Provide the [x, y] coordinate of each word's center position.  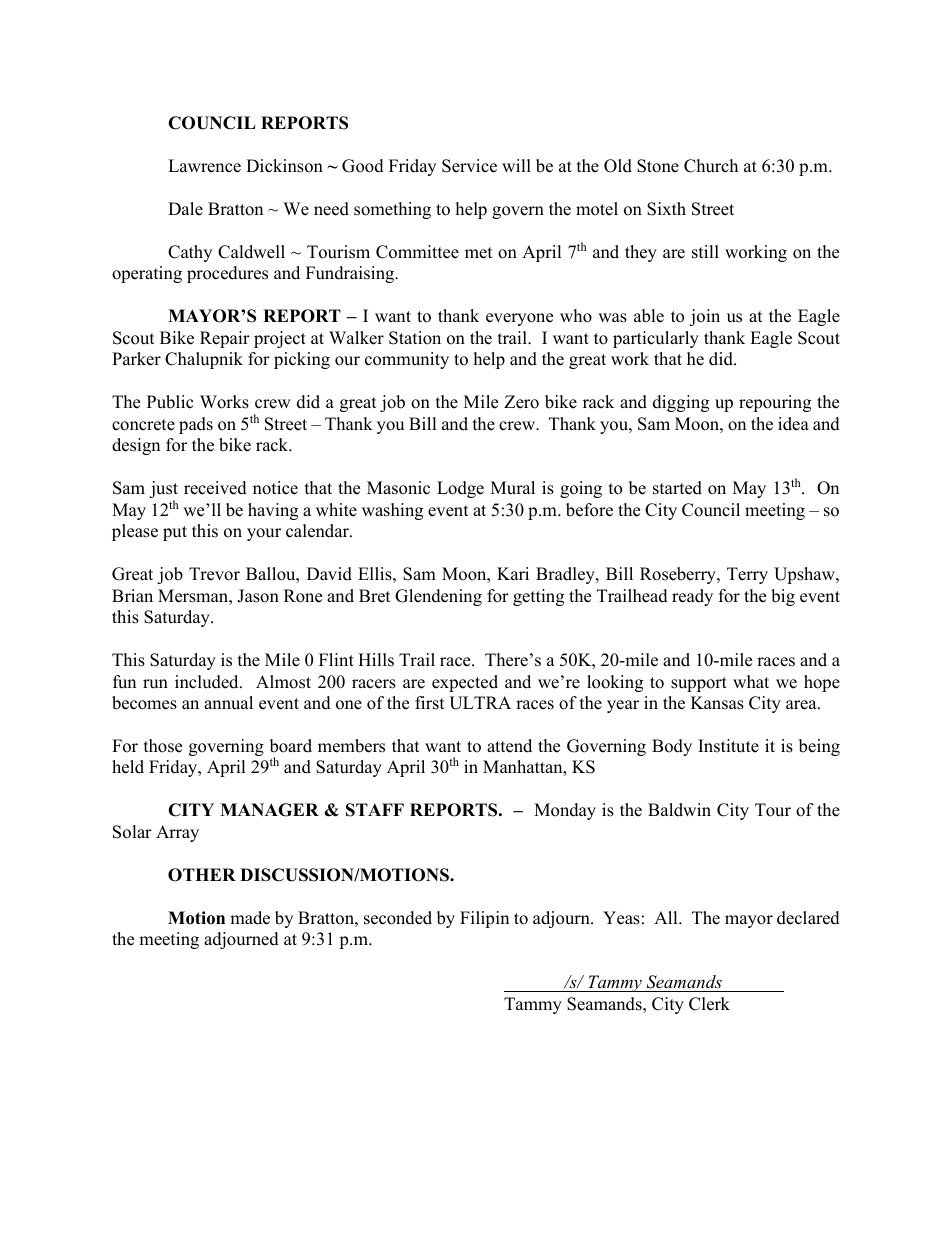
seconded [398, 918]
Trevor [214, 574]
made [250, 918]
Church [711, 166]
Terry [747, 575]
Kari [513, 573]
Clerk [709, 1004]
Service [469, 166]
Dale [185, 209]
